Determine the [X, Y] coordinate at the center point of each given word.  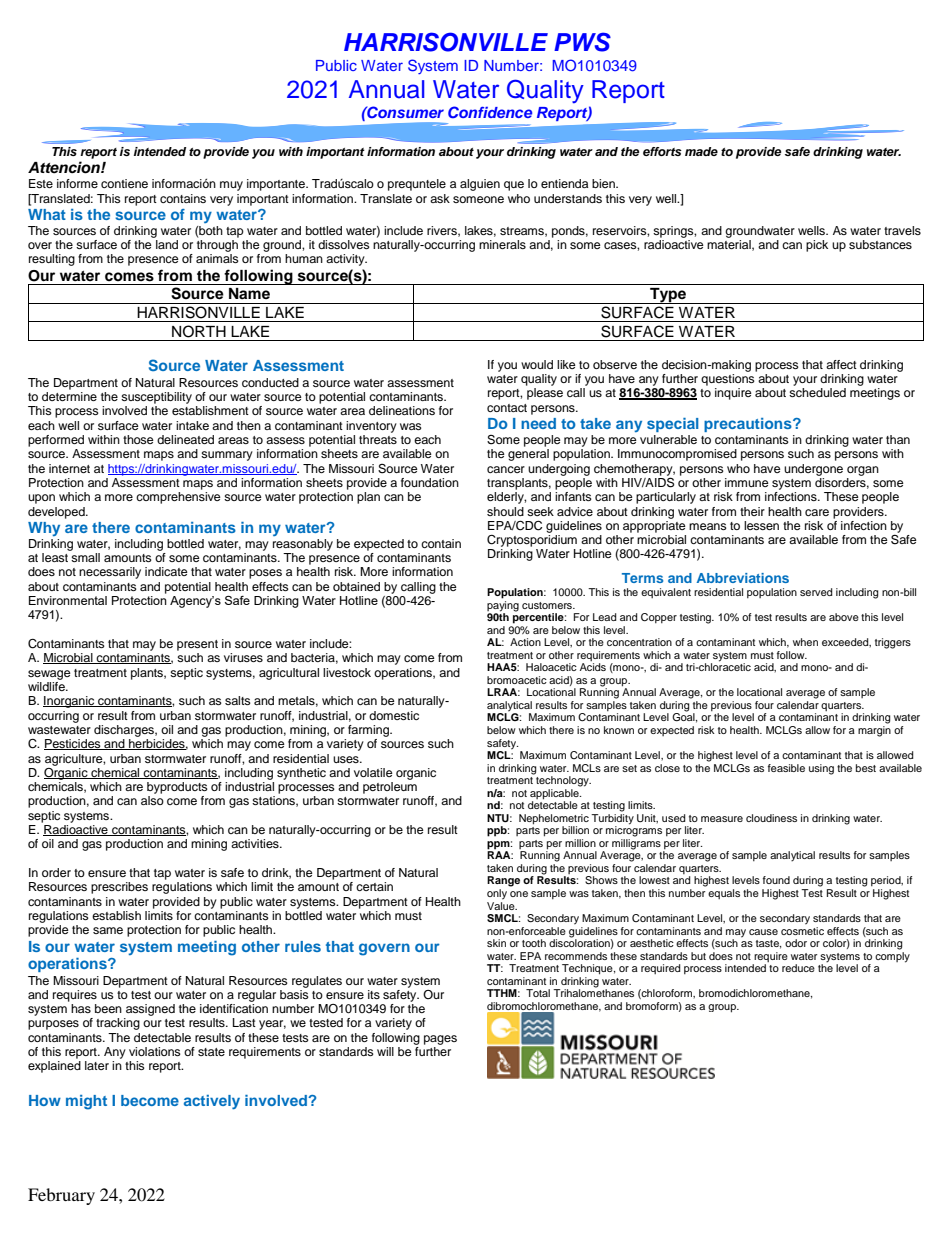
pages [440, 1040]
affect [841, 364]
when [805, 642]
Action [525, 642]
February [61, 1196]
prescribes [119, 888]
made [701, 151]
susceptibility [156, 398]
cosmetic [802, 931]
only [497, 894]
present [197, 645]
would [537, 364]
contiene [124, 183]
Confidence [490, 112]
